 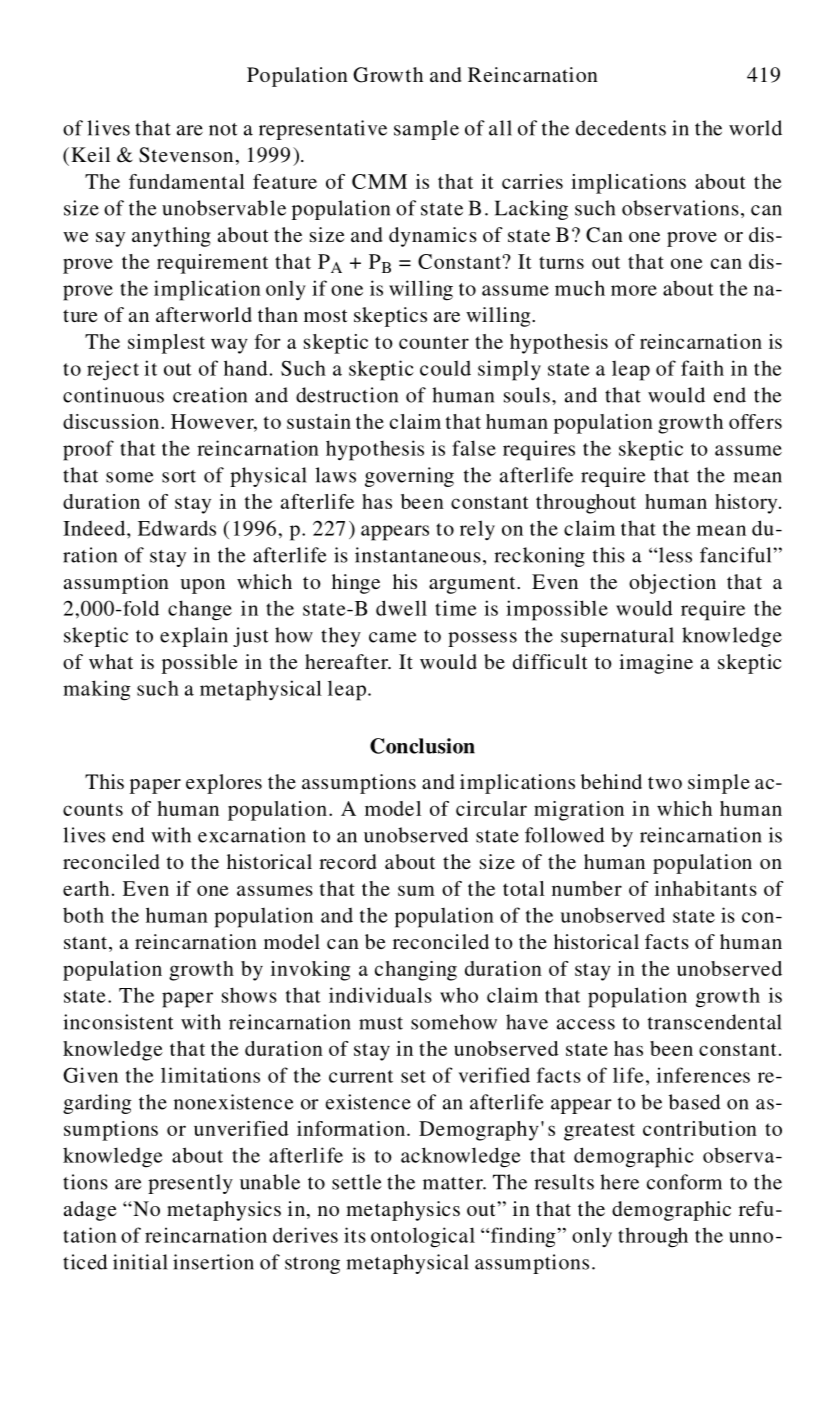 I want to click on imagine, so click(x=656, y=664).
